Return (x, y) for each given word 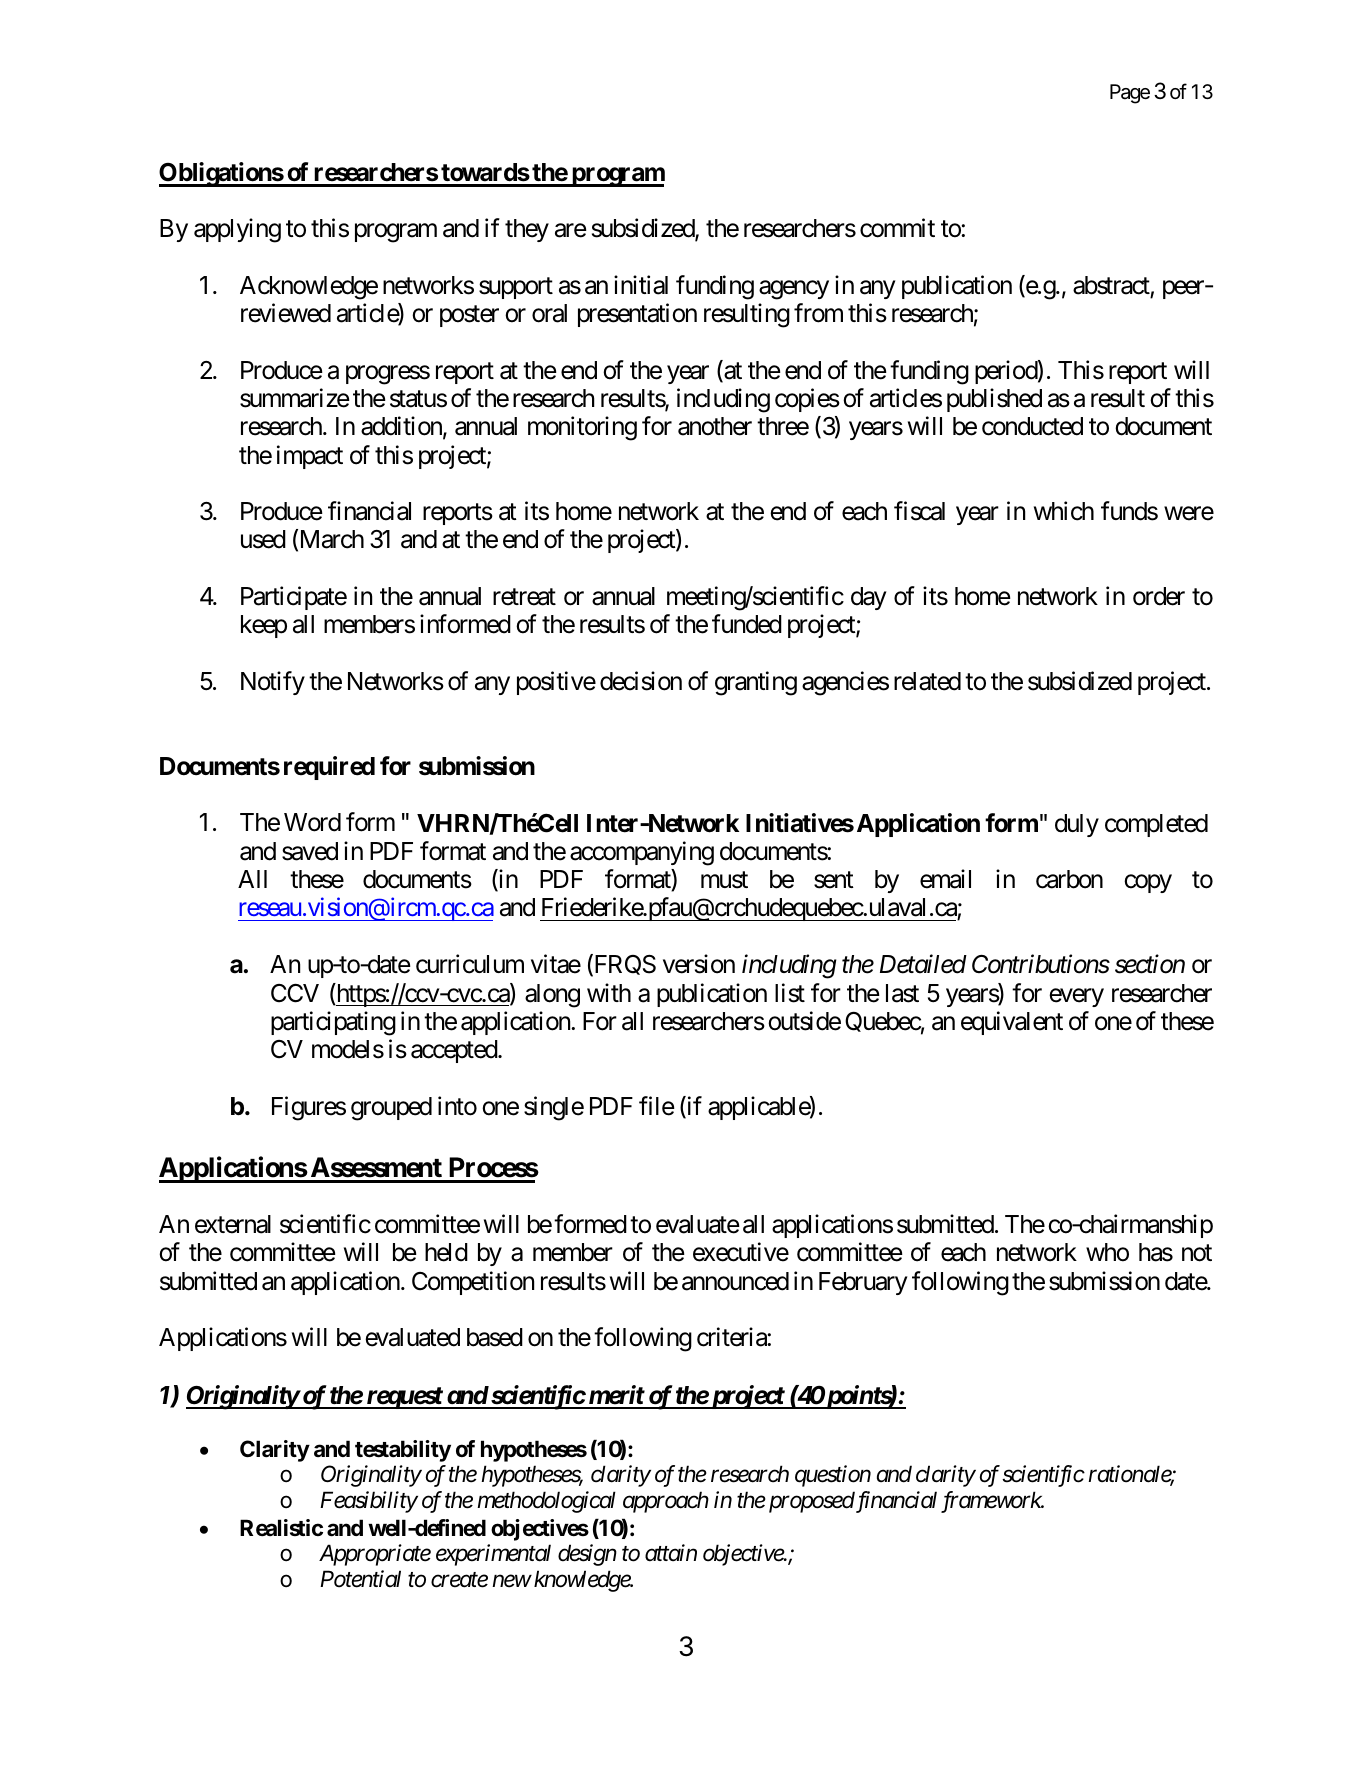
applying (237, 230)
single (554, 1108)
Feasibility (369, 1502)
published (994, 400)
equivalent (1012, 1023)
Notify (273, 683)
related (927, 681)
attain (671, 1553)
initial (641, 285)
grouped (391, 1109)
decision (641, 681)
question (833, 1476)
